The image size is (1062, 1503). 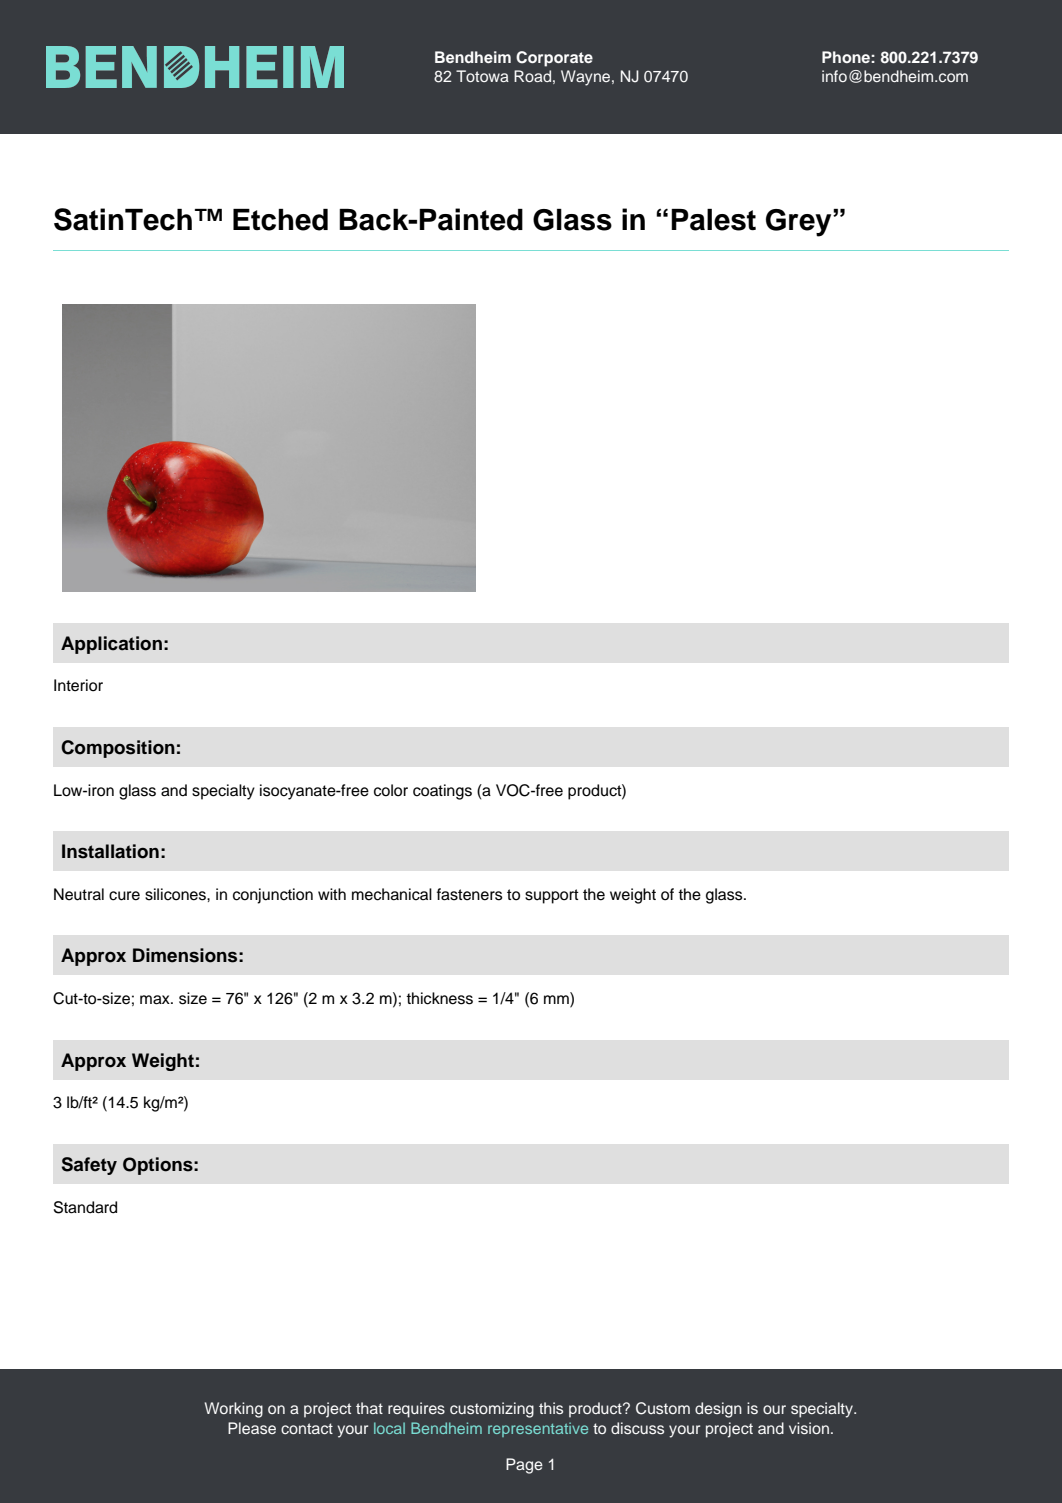 What do you see at coordinates (111, 645) in the page?
I see `Application` at bounding box center [111, 645].
